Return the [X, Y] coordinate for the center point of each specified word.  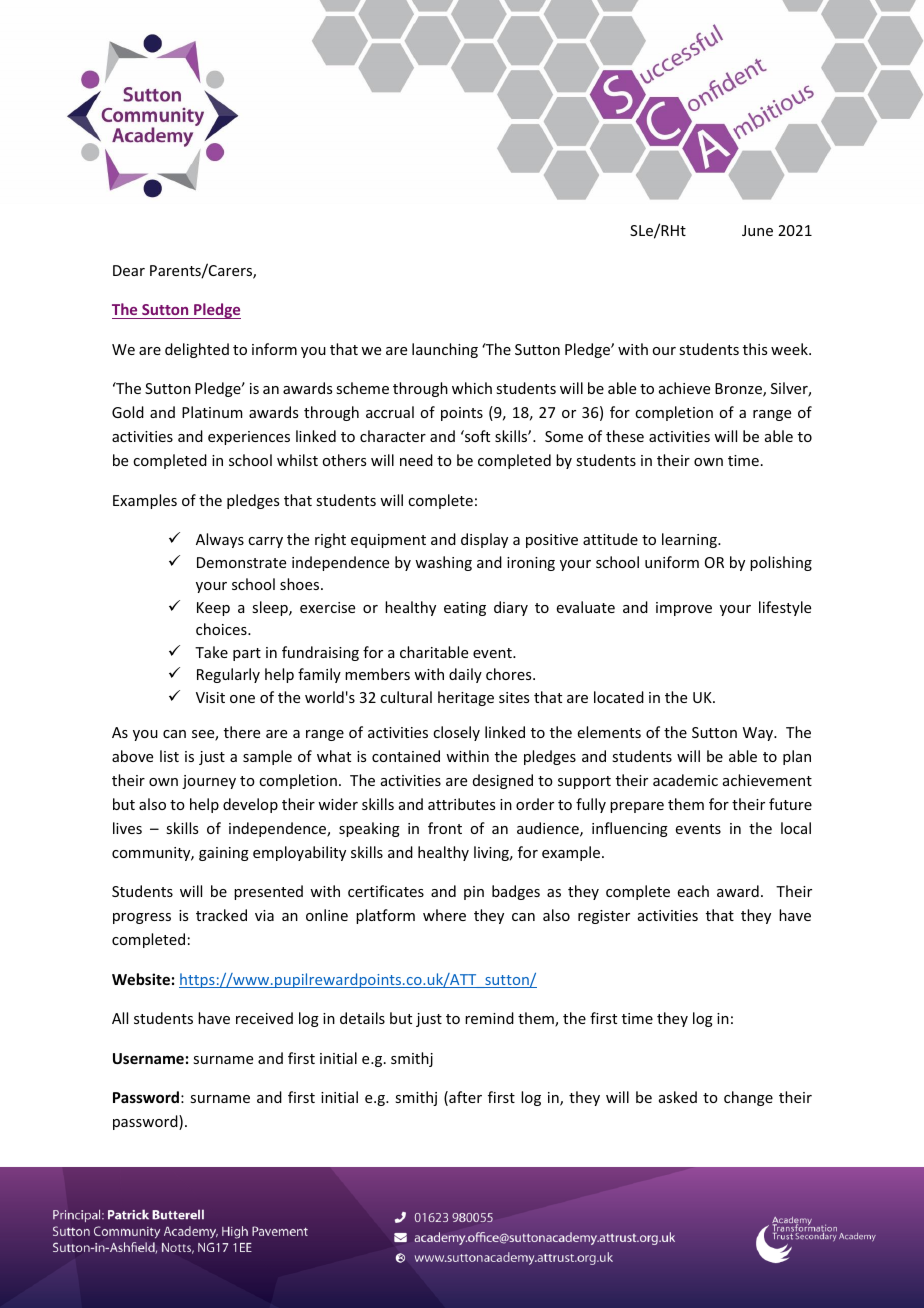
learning [690, 540]
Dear [129, 270]
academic [685, 780]
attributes [461, 804]
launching [445, 350]
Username [148, 1058]
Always [220, 540]
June [757, 230]
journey [209, 782]
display [484, 540]
